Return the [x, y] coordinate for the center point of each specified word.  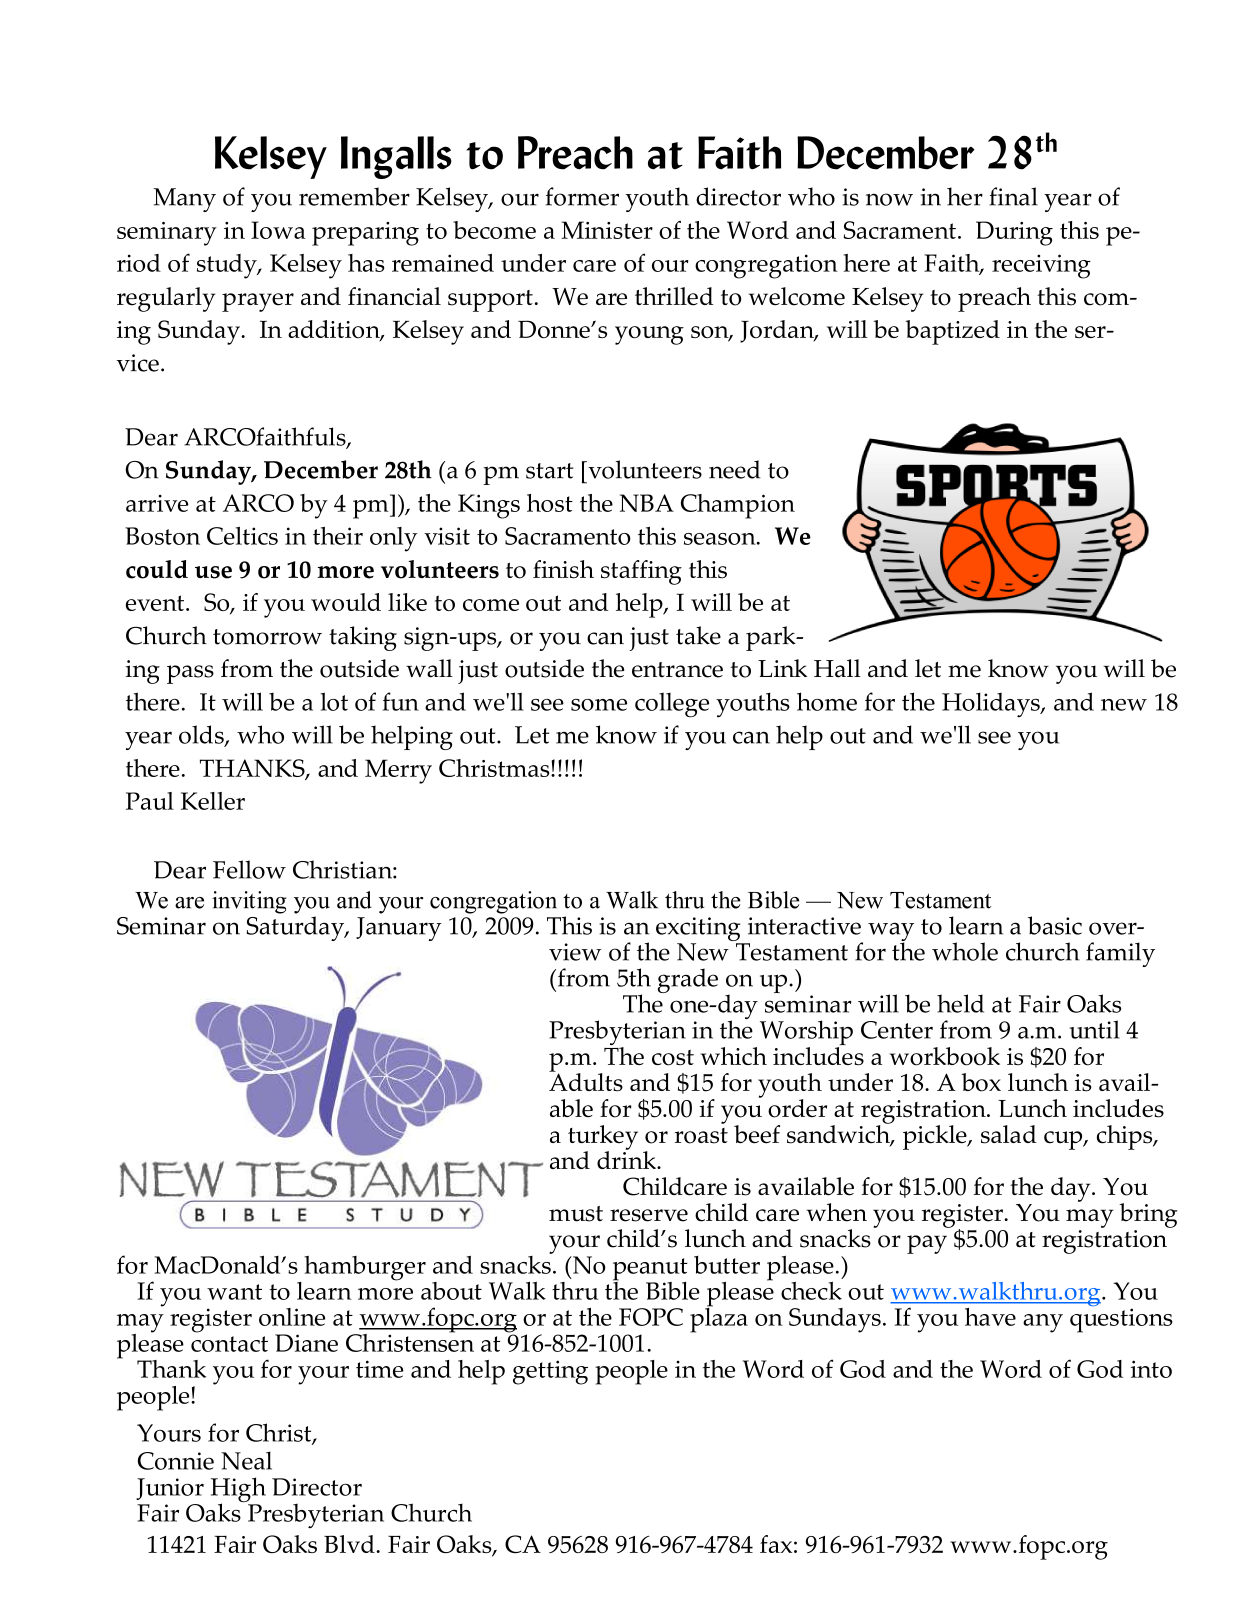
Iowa [278, 230]
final [1013, 196]
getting [550, 1372]
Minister [607, 230]
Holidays [992, 705]
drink [628, 1159]
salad [1009, 1134]
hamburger [365, 1268]
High [238, 1491]
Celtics [242, 535]
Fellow [249, 869]
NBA [647, 503]
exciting [699, 930]
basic [1055, 925]
